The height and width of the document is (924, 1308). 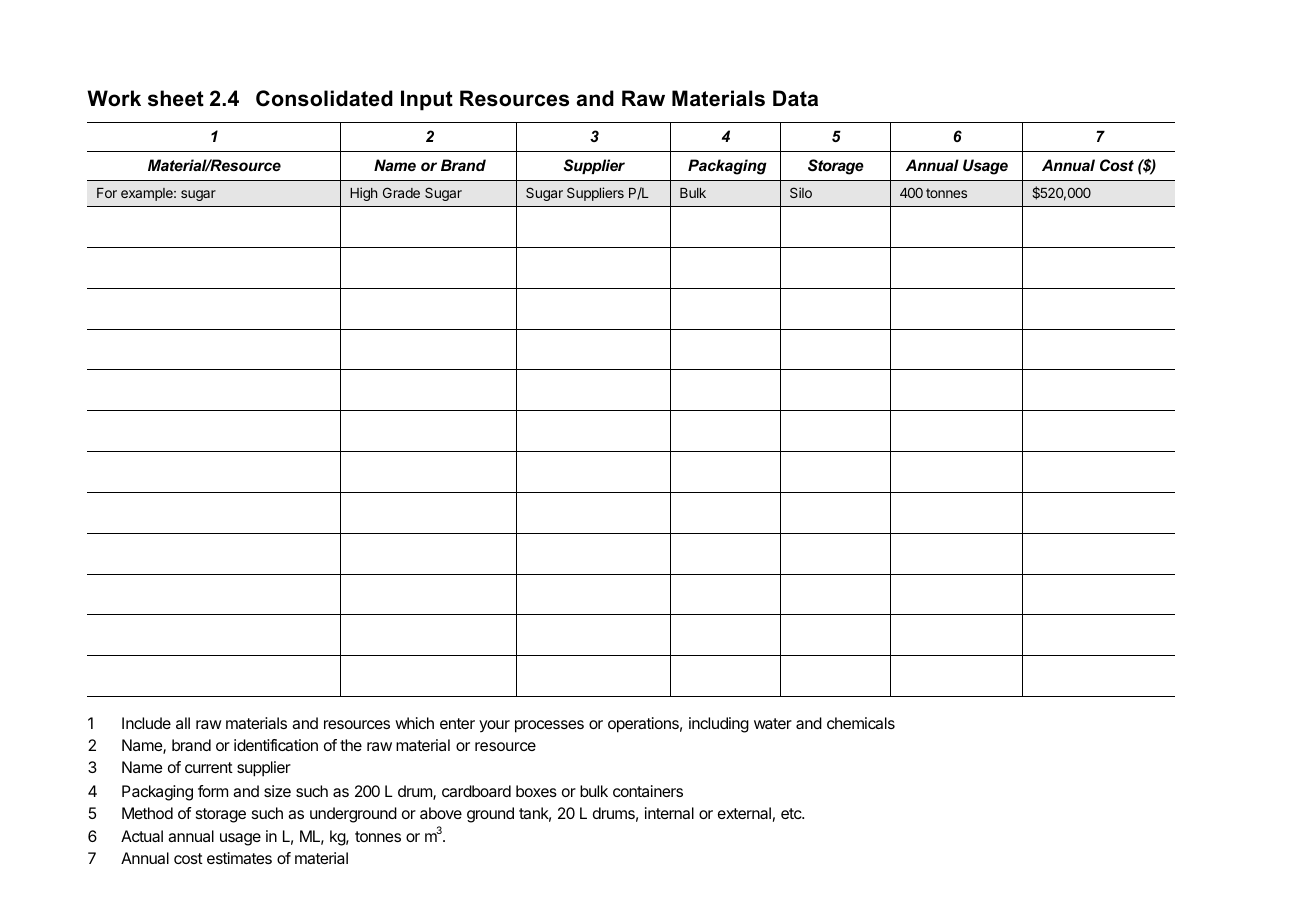 What do you see at coordinates (239, 858) in the document?
I see `estimates` at bounding box center [239, 858].
